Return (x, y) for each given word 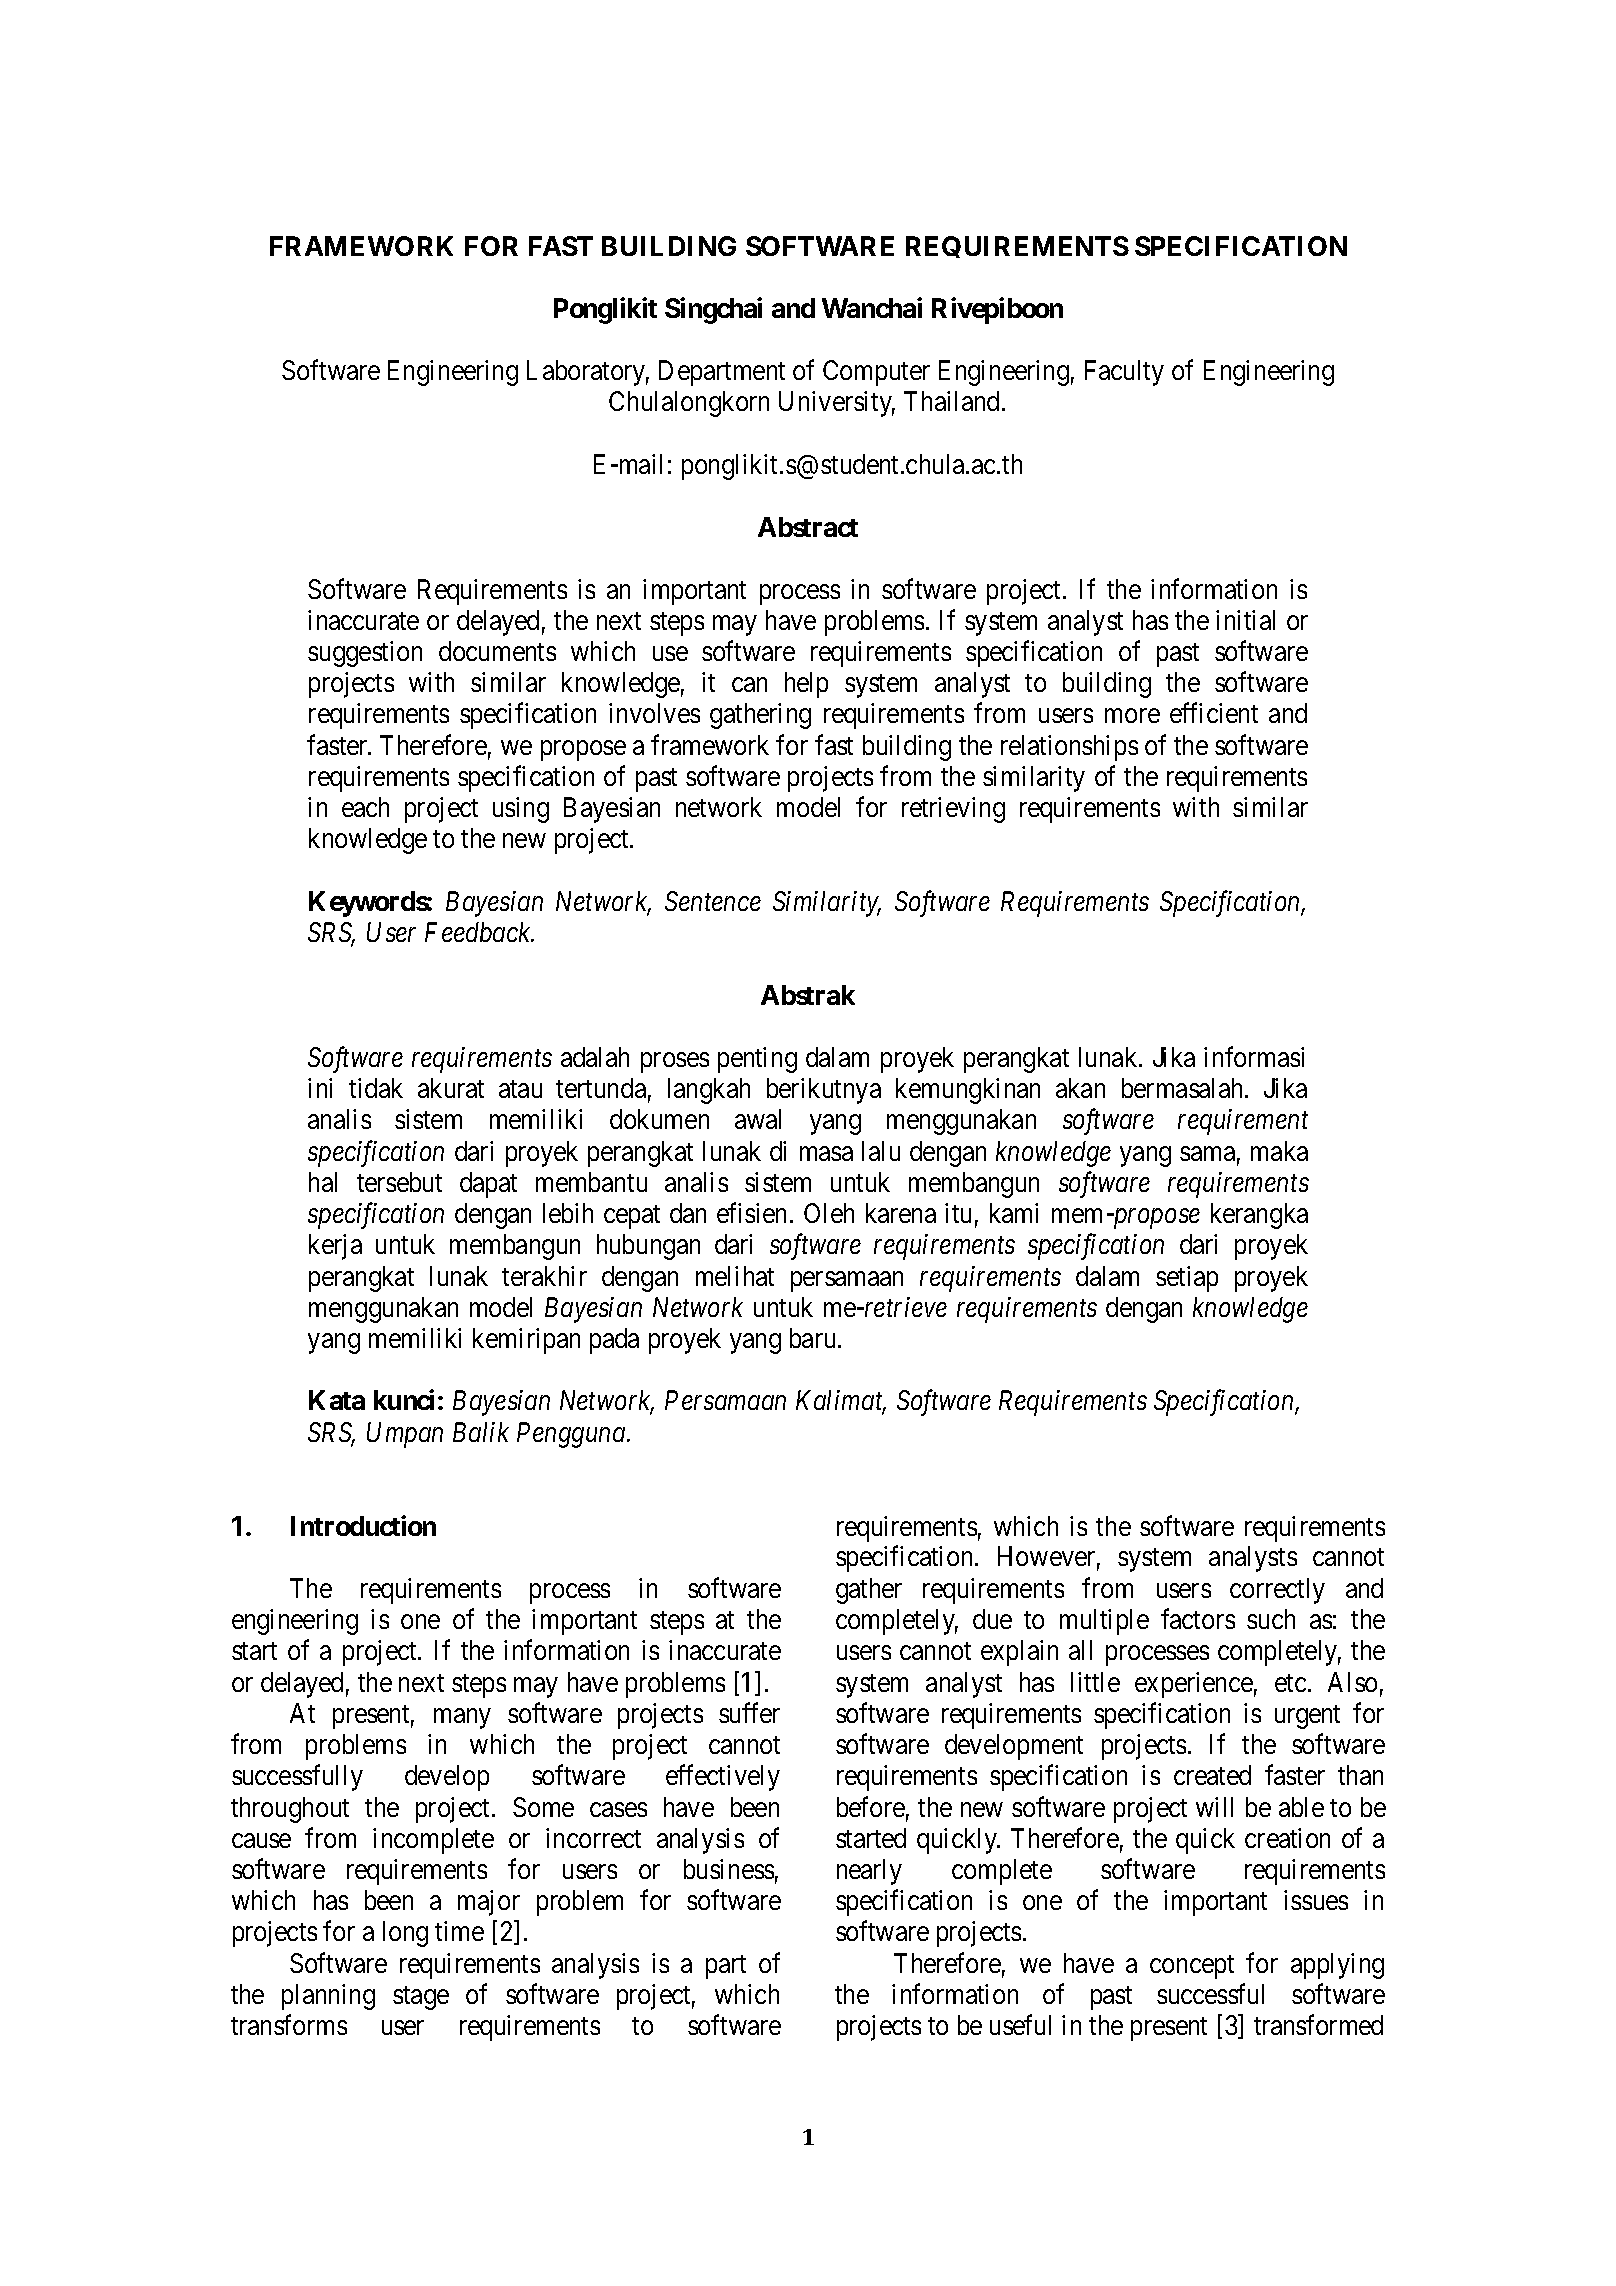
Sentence (713, 901)
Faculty (1124, 373)
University (837, 404)
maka (1279, 1151)
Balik (481, 1432)
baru (814, 1338)
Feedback (479, 932)
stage (421, 1998)
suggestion (365, 654)
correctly (1277, 1591)
